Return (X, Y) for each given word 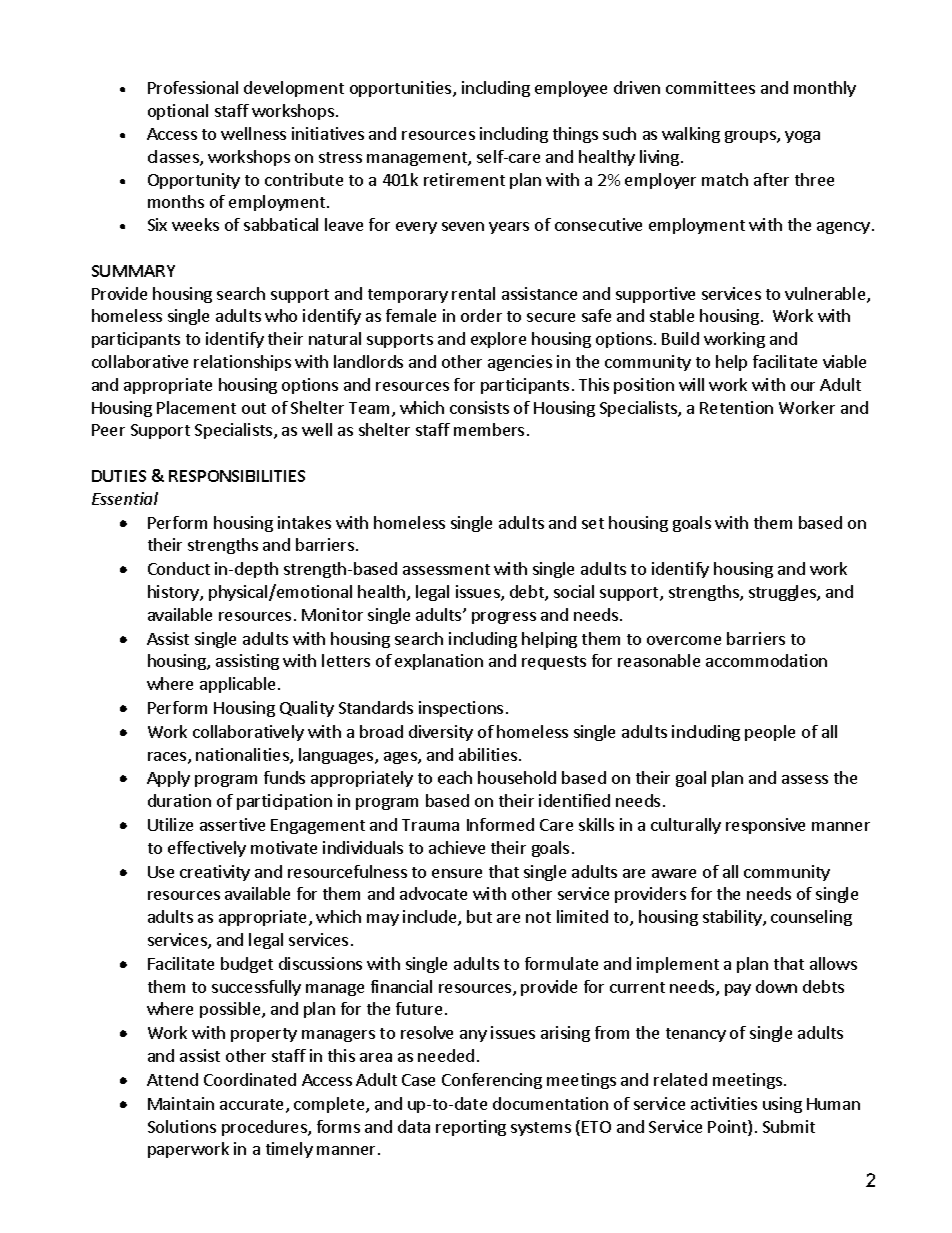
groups (751, 137)
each (455, 777)
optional (178, 112)
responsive (765, 826)
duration (179, 800)
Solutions (182, 1126)
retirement (464, 179)
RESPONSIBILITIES (237, 476)
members (489, 429)
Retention (736, 407)
